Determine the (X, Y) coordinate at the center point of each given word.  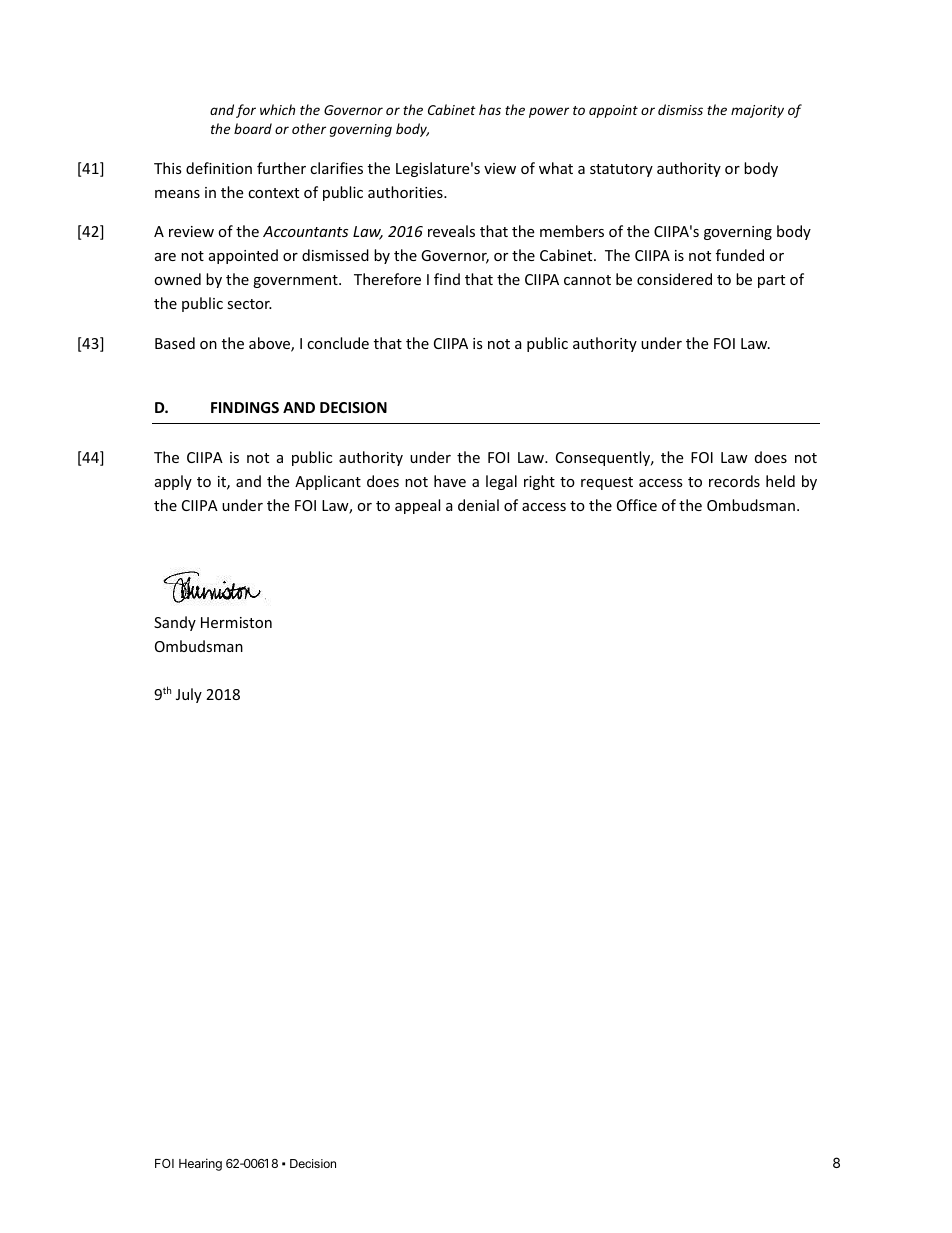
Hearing (200, 1164)
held (780, 481)
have (450, 481)
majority (757, 111)
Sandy (175, 623)
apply (173, 482)
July (189, 695)
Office (637, 505)
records (734, 481)
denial (478, 505)
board (253, 128)
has (490, 109)
